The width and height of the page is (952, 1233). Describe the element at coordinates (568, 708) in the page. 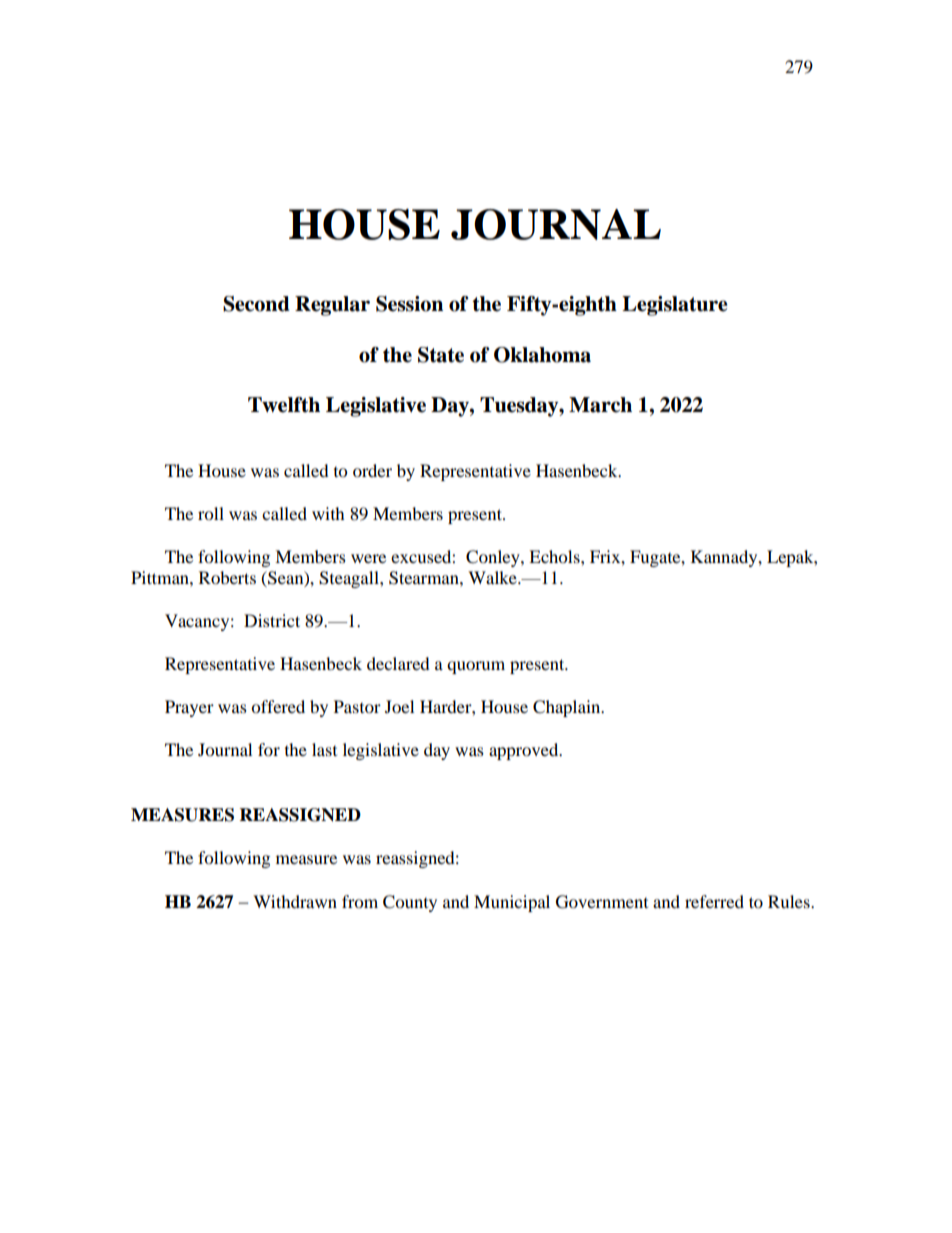

I see `Chaplain` at that location.
